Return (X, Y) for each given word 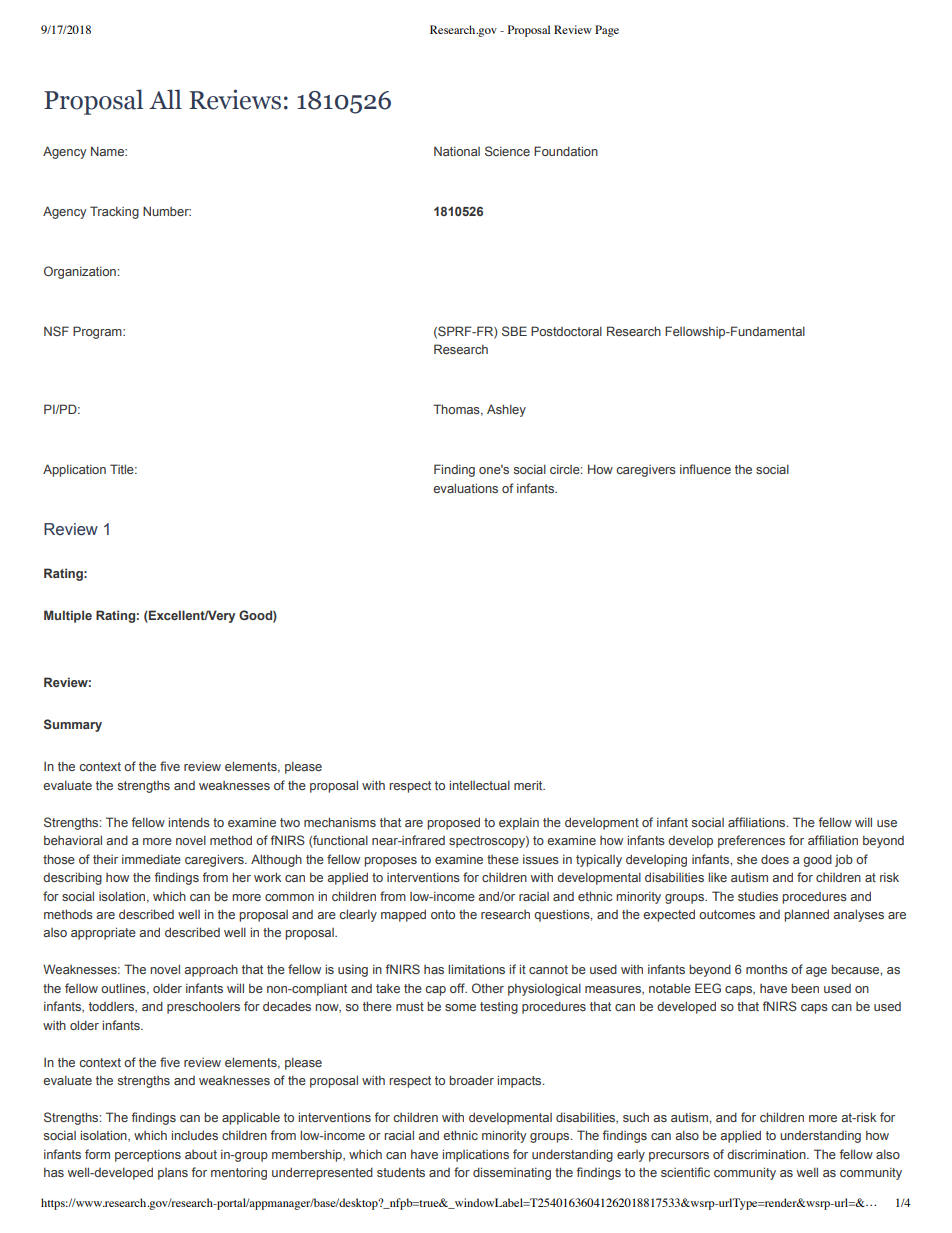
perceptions (148, 1155)
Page (607, 31)
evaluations (465, 488)
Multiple (68, 616)
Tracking (114, 212)
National (457, 151)
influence (705, 469)
